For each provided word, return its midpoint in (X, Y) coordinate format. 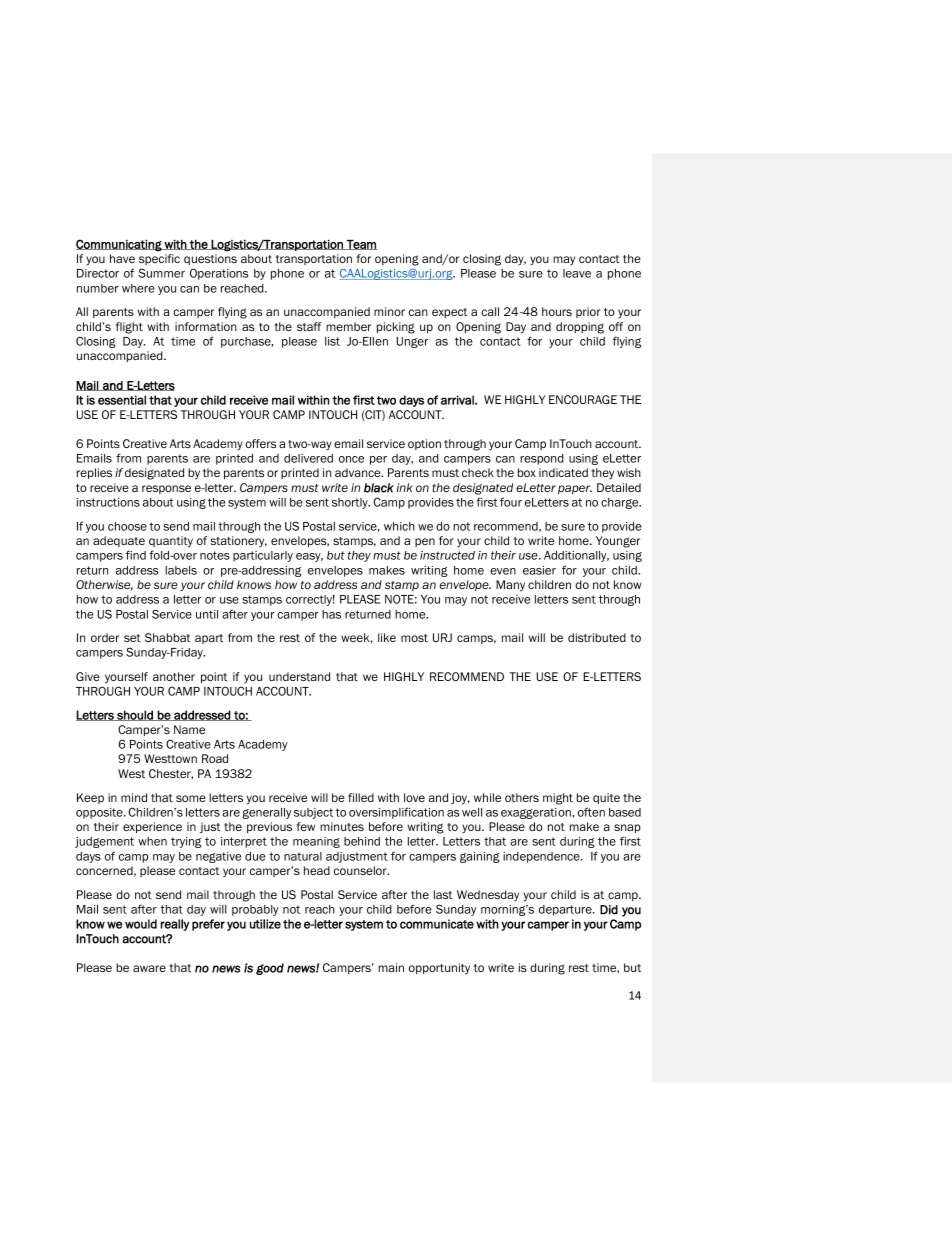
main (391, 967)
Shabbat (167, 637)
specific (159, 259)
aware (149, 968)
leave (577, 273)
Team (361, 245)
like (387, 637)
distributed (597, 637)
